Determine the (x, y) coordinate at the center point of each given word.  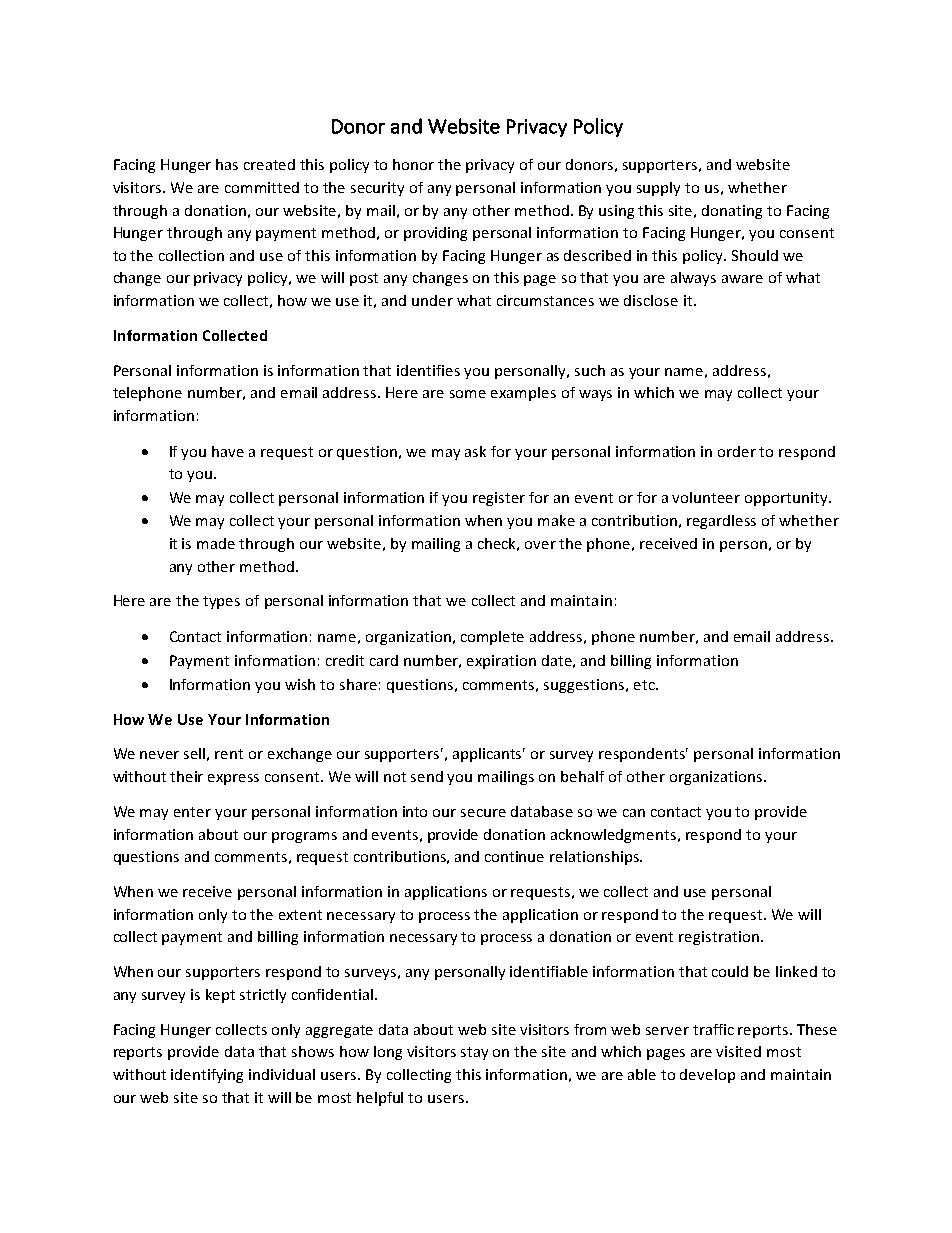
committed (262, 187)
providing (435, 234)
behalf (582, 776)
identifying (207, 1076)
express (233, 779)
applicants (489, 755)
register (499, 499)
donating (732, 212)
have (228, 451)
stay (474, 1053)
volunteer (706, 497)
